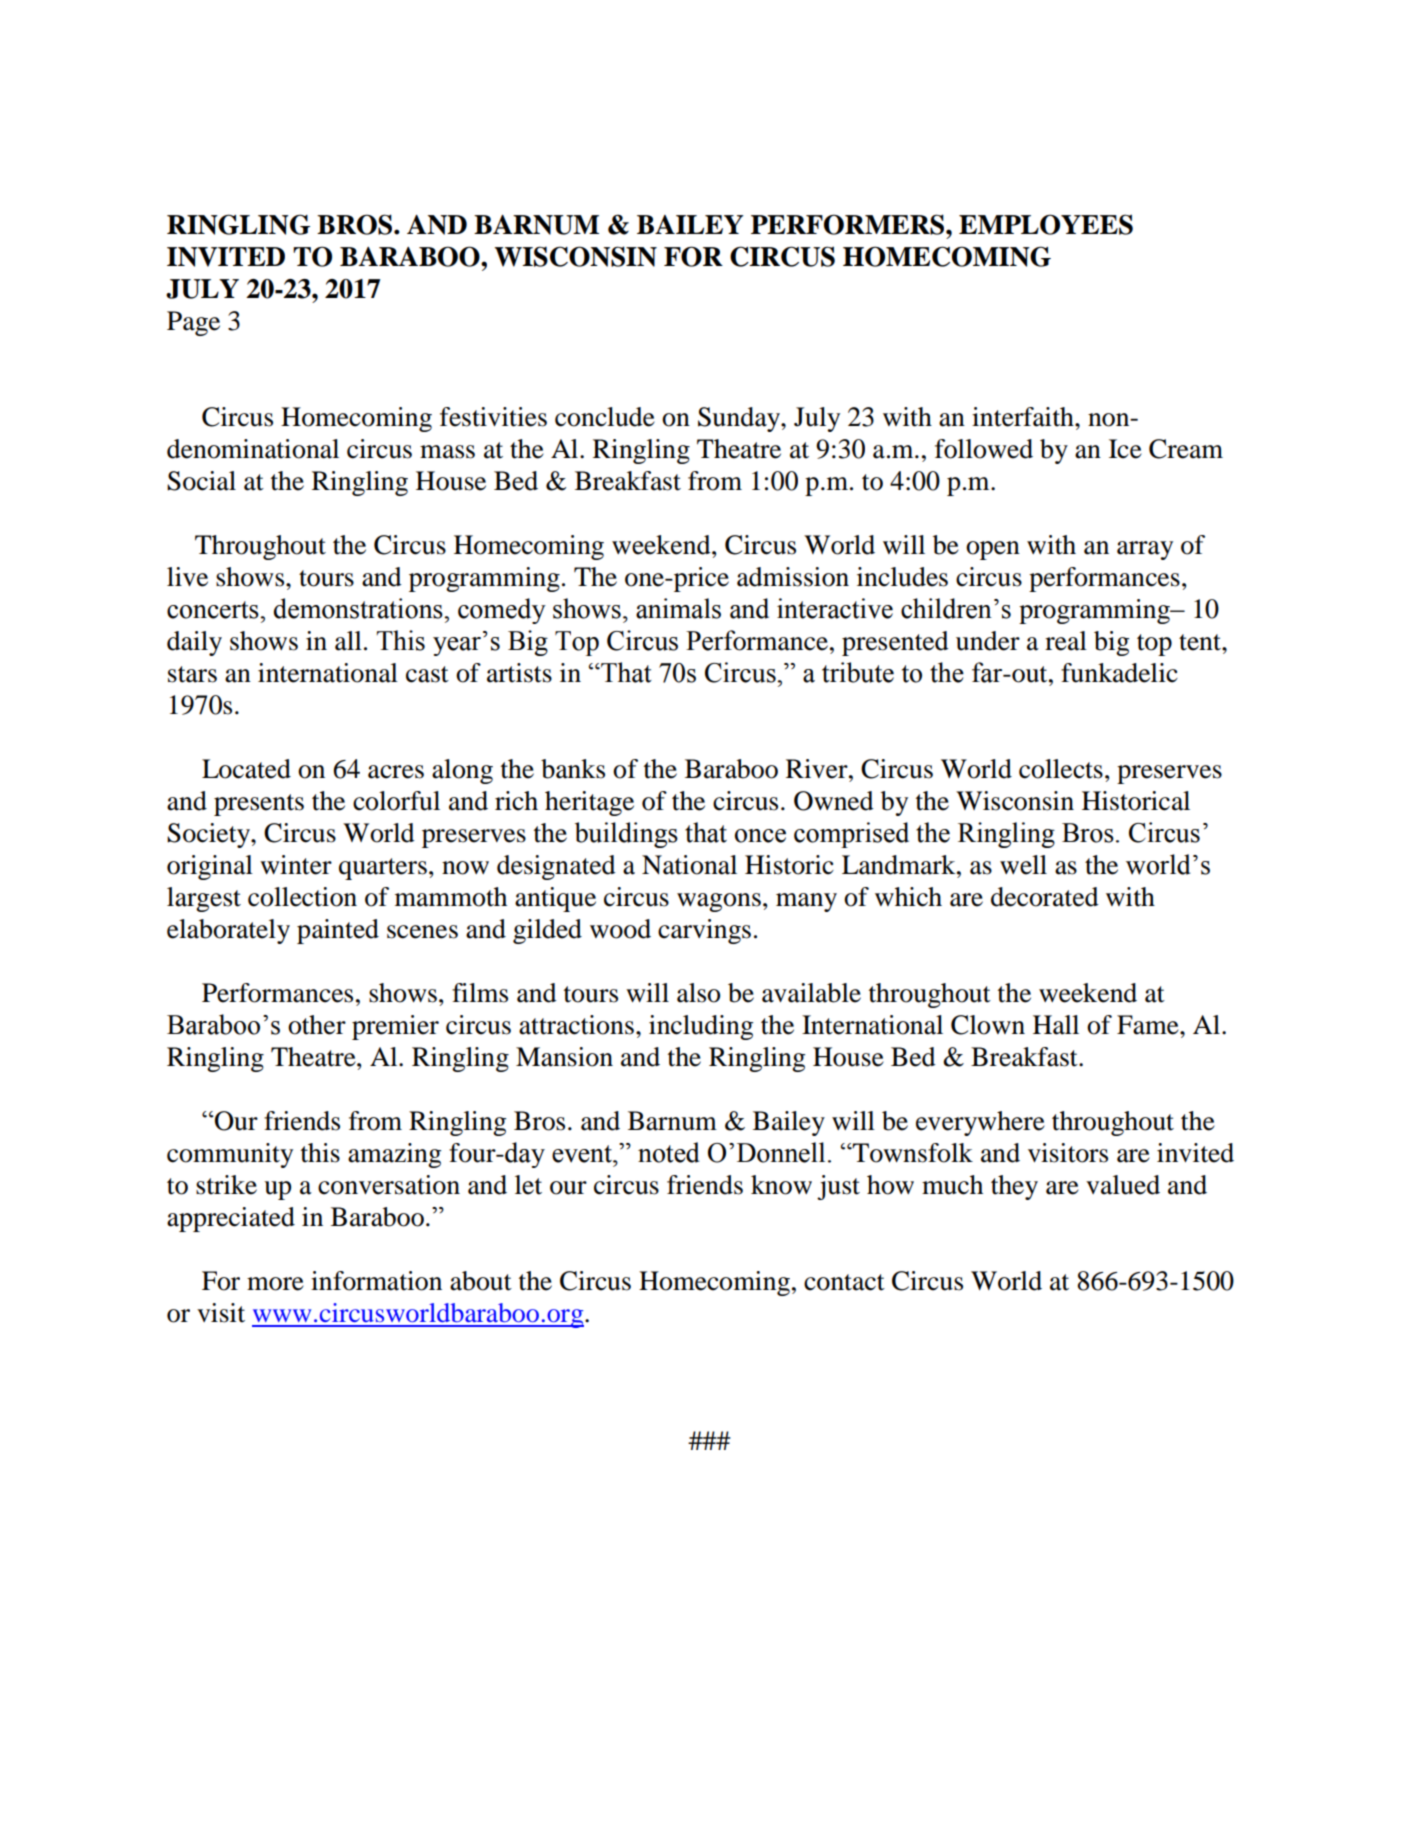 Image resolution: width=1419 pixels, height=1837 pixels. What do you see at coordinates (698, 993) in the screenshot?
I see `also` at bounding box center [698, 993].
